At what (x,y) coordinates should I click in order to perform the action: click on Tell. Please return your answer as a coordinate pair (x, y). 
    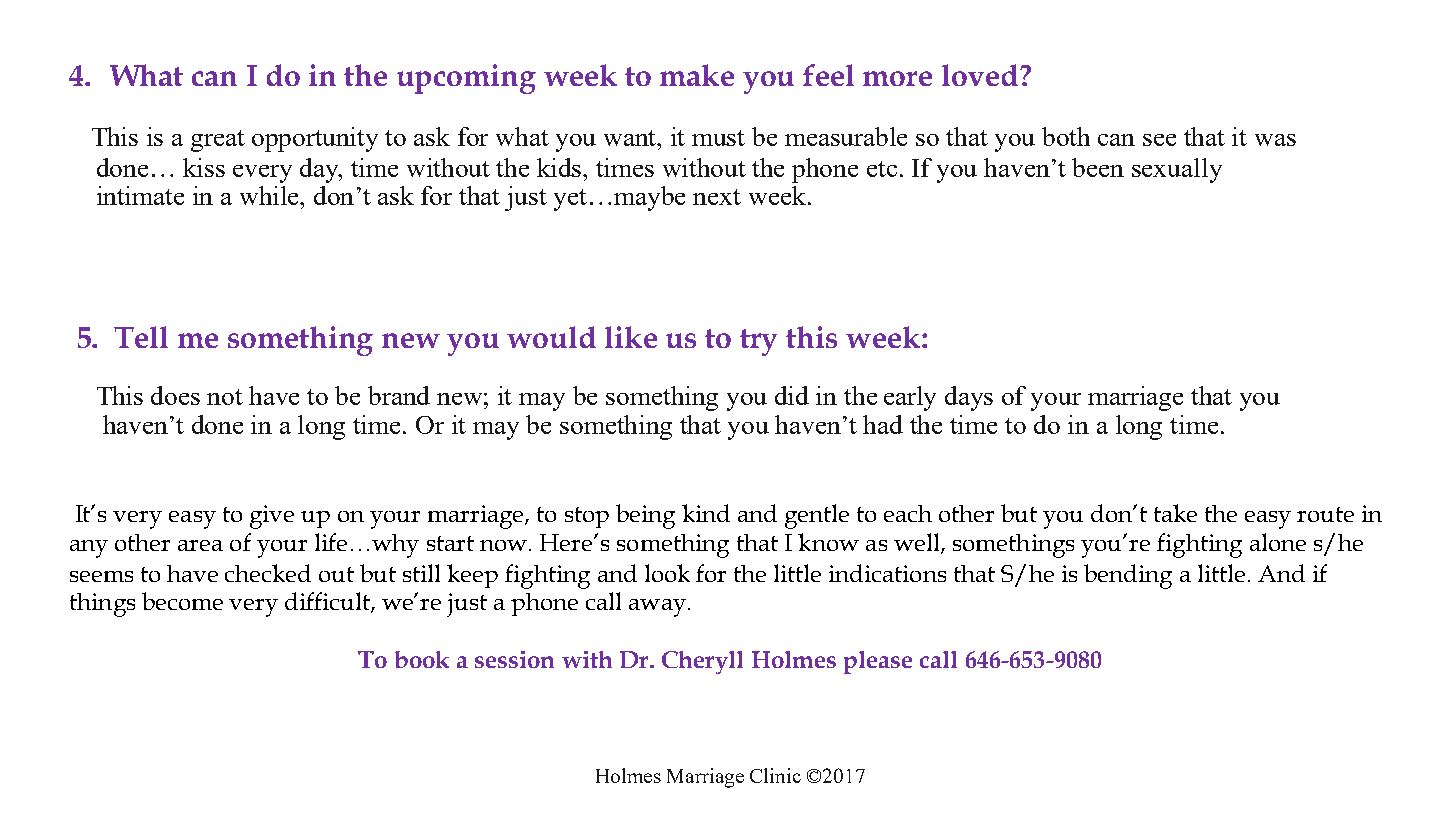
    Looking at the image, I should click on (141, 337).
